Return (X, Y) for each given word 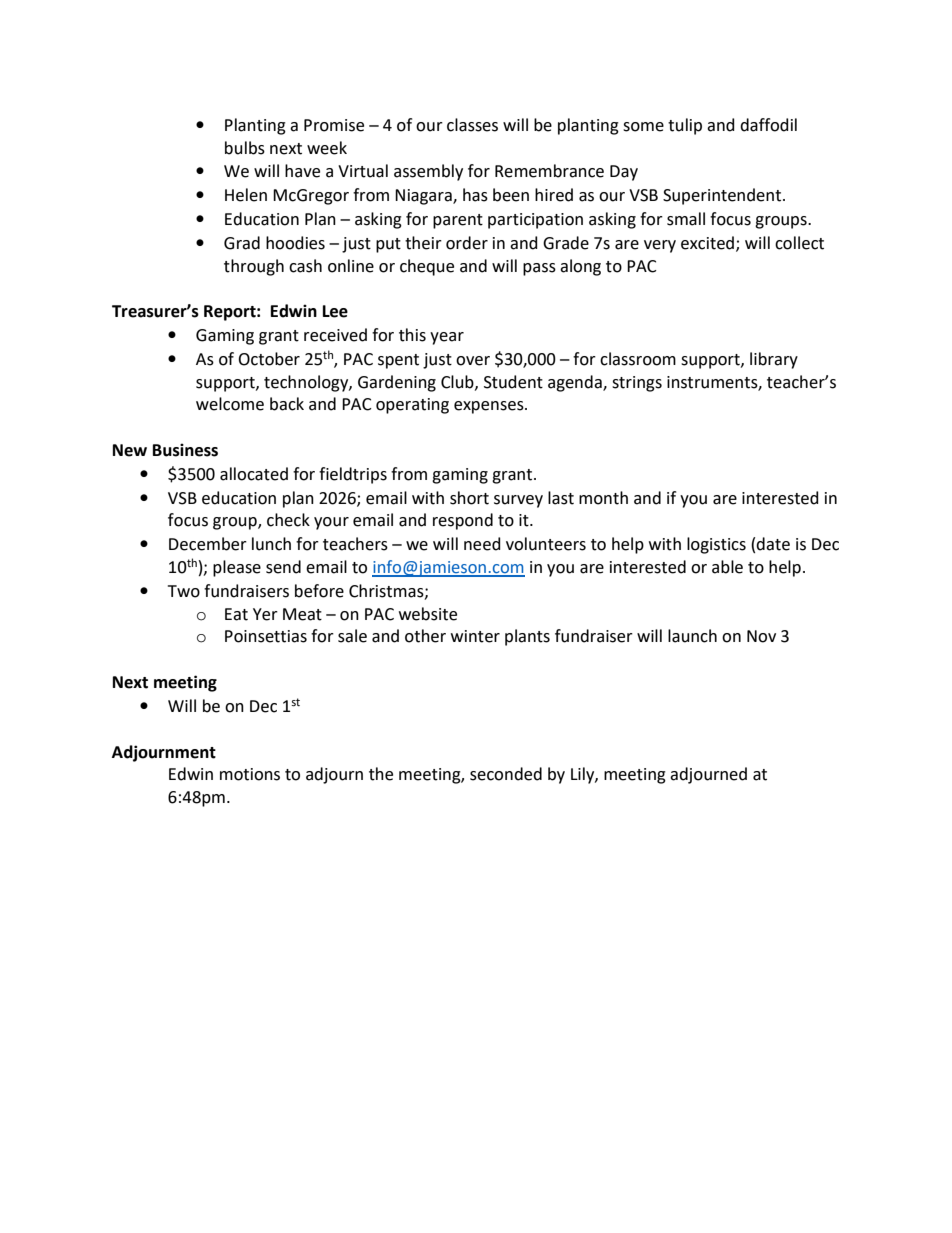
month (603, 498)
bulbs (245, 148)
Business (185, 450)
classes (472, 125)
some (643, 127)
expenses (490, 407)
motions (250, 774)
